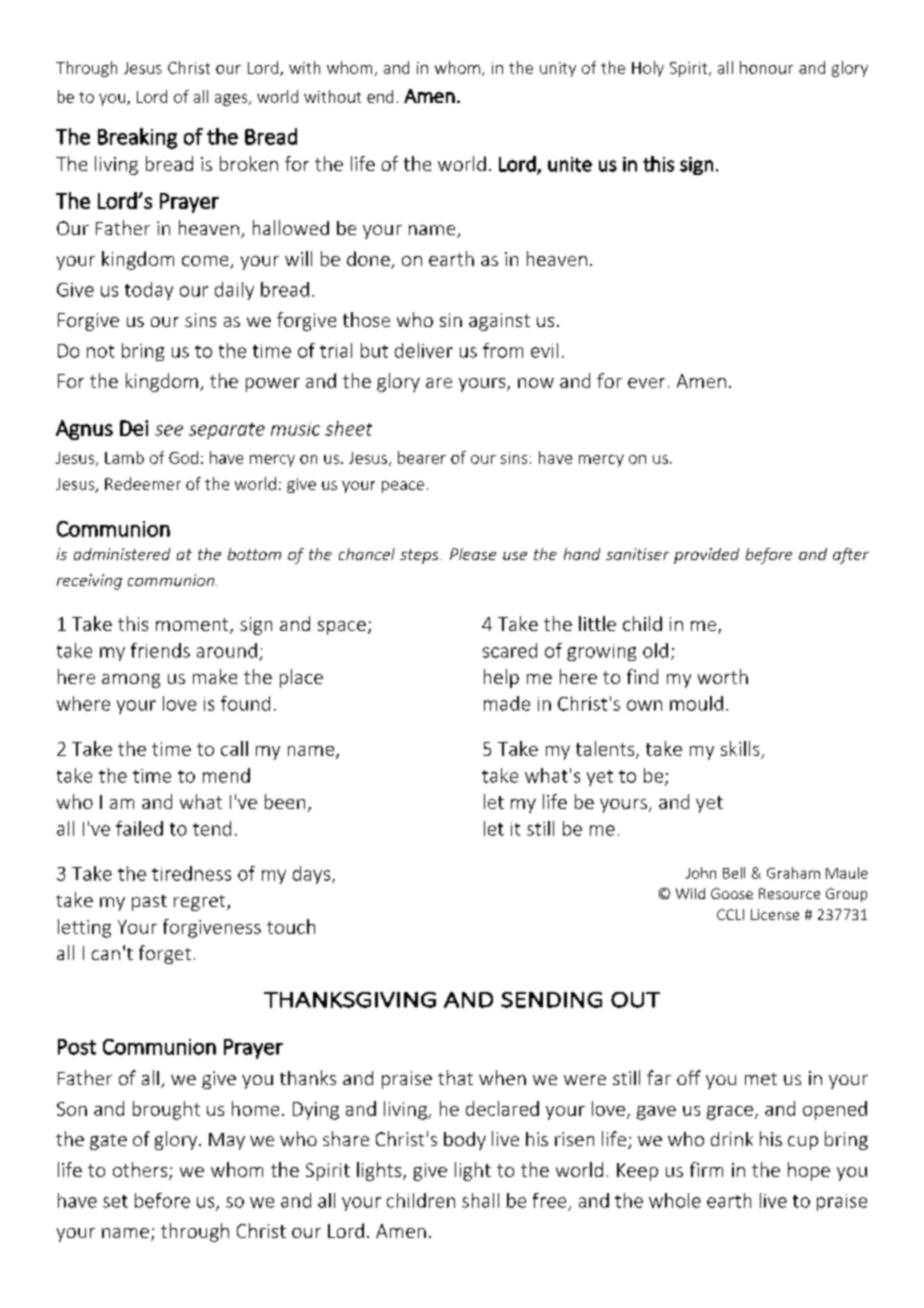 The width and height of the image is (924, 1308). I want to click on skills, so click(740, 748).
